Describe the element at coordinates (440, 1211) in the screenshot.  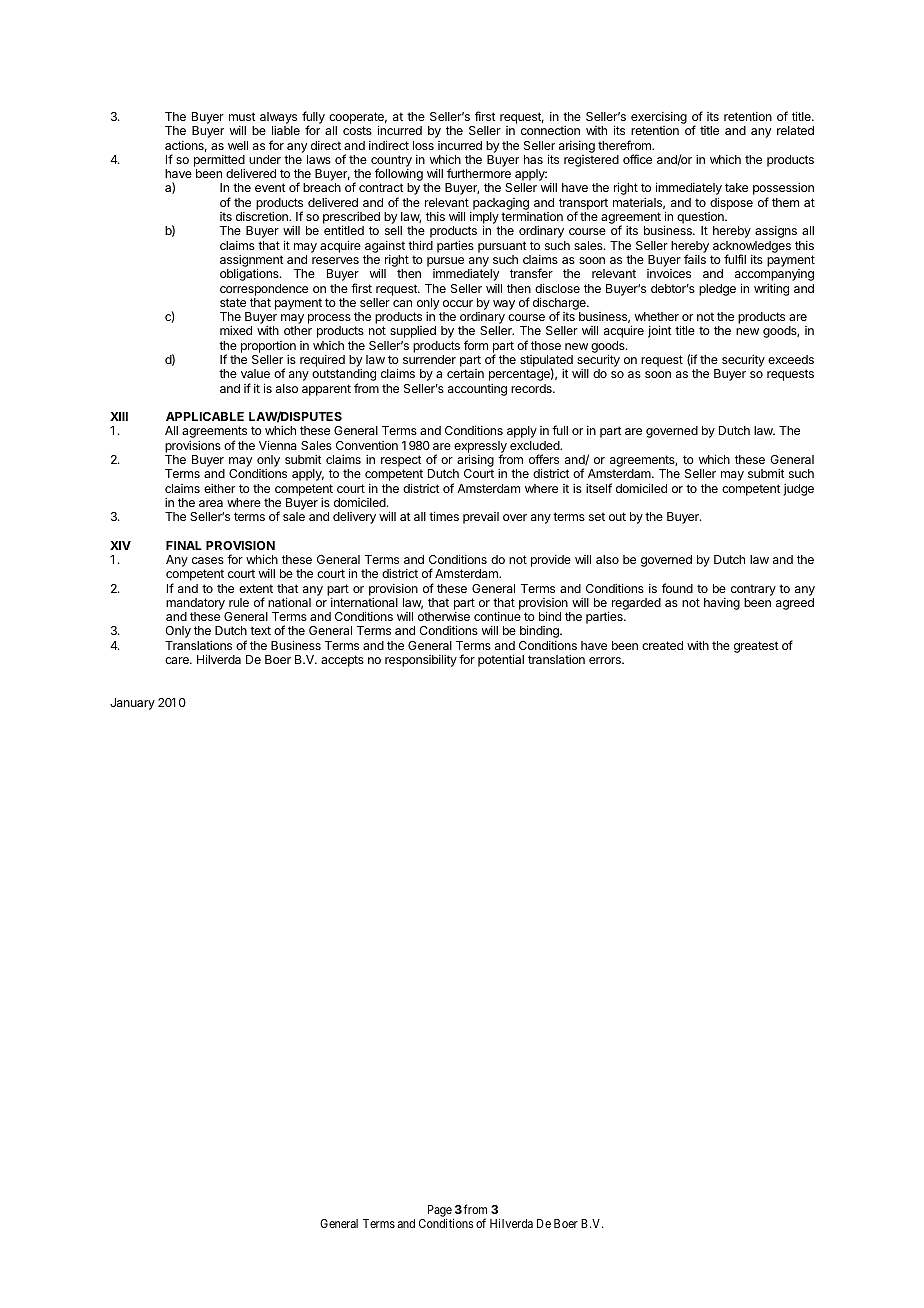
I see `Page` at that location.
